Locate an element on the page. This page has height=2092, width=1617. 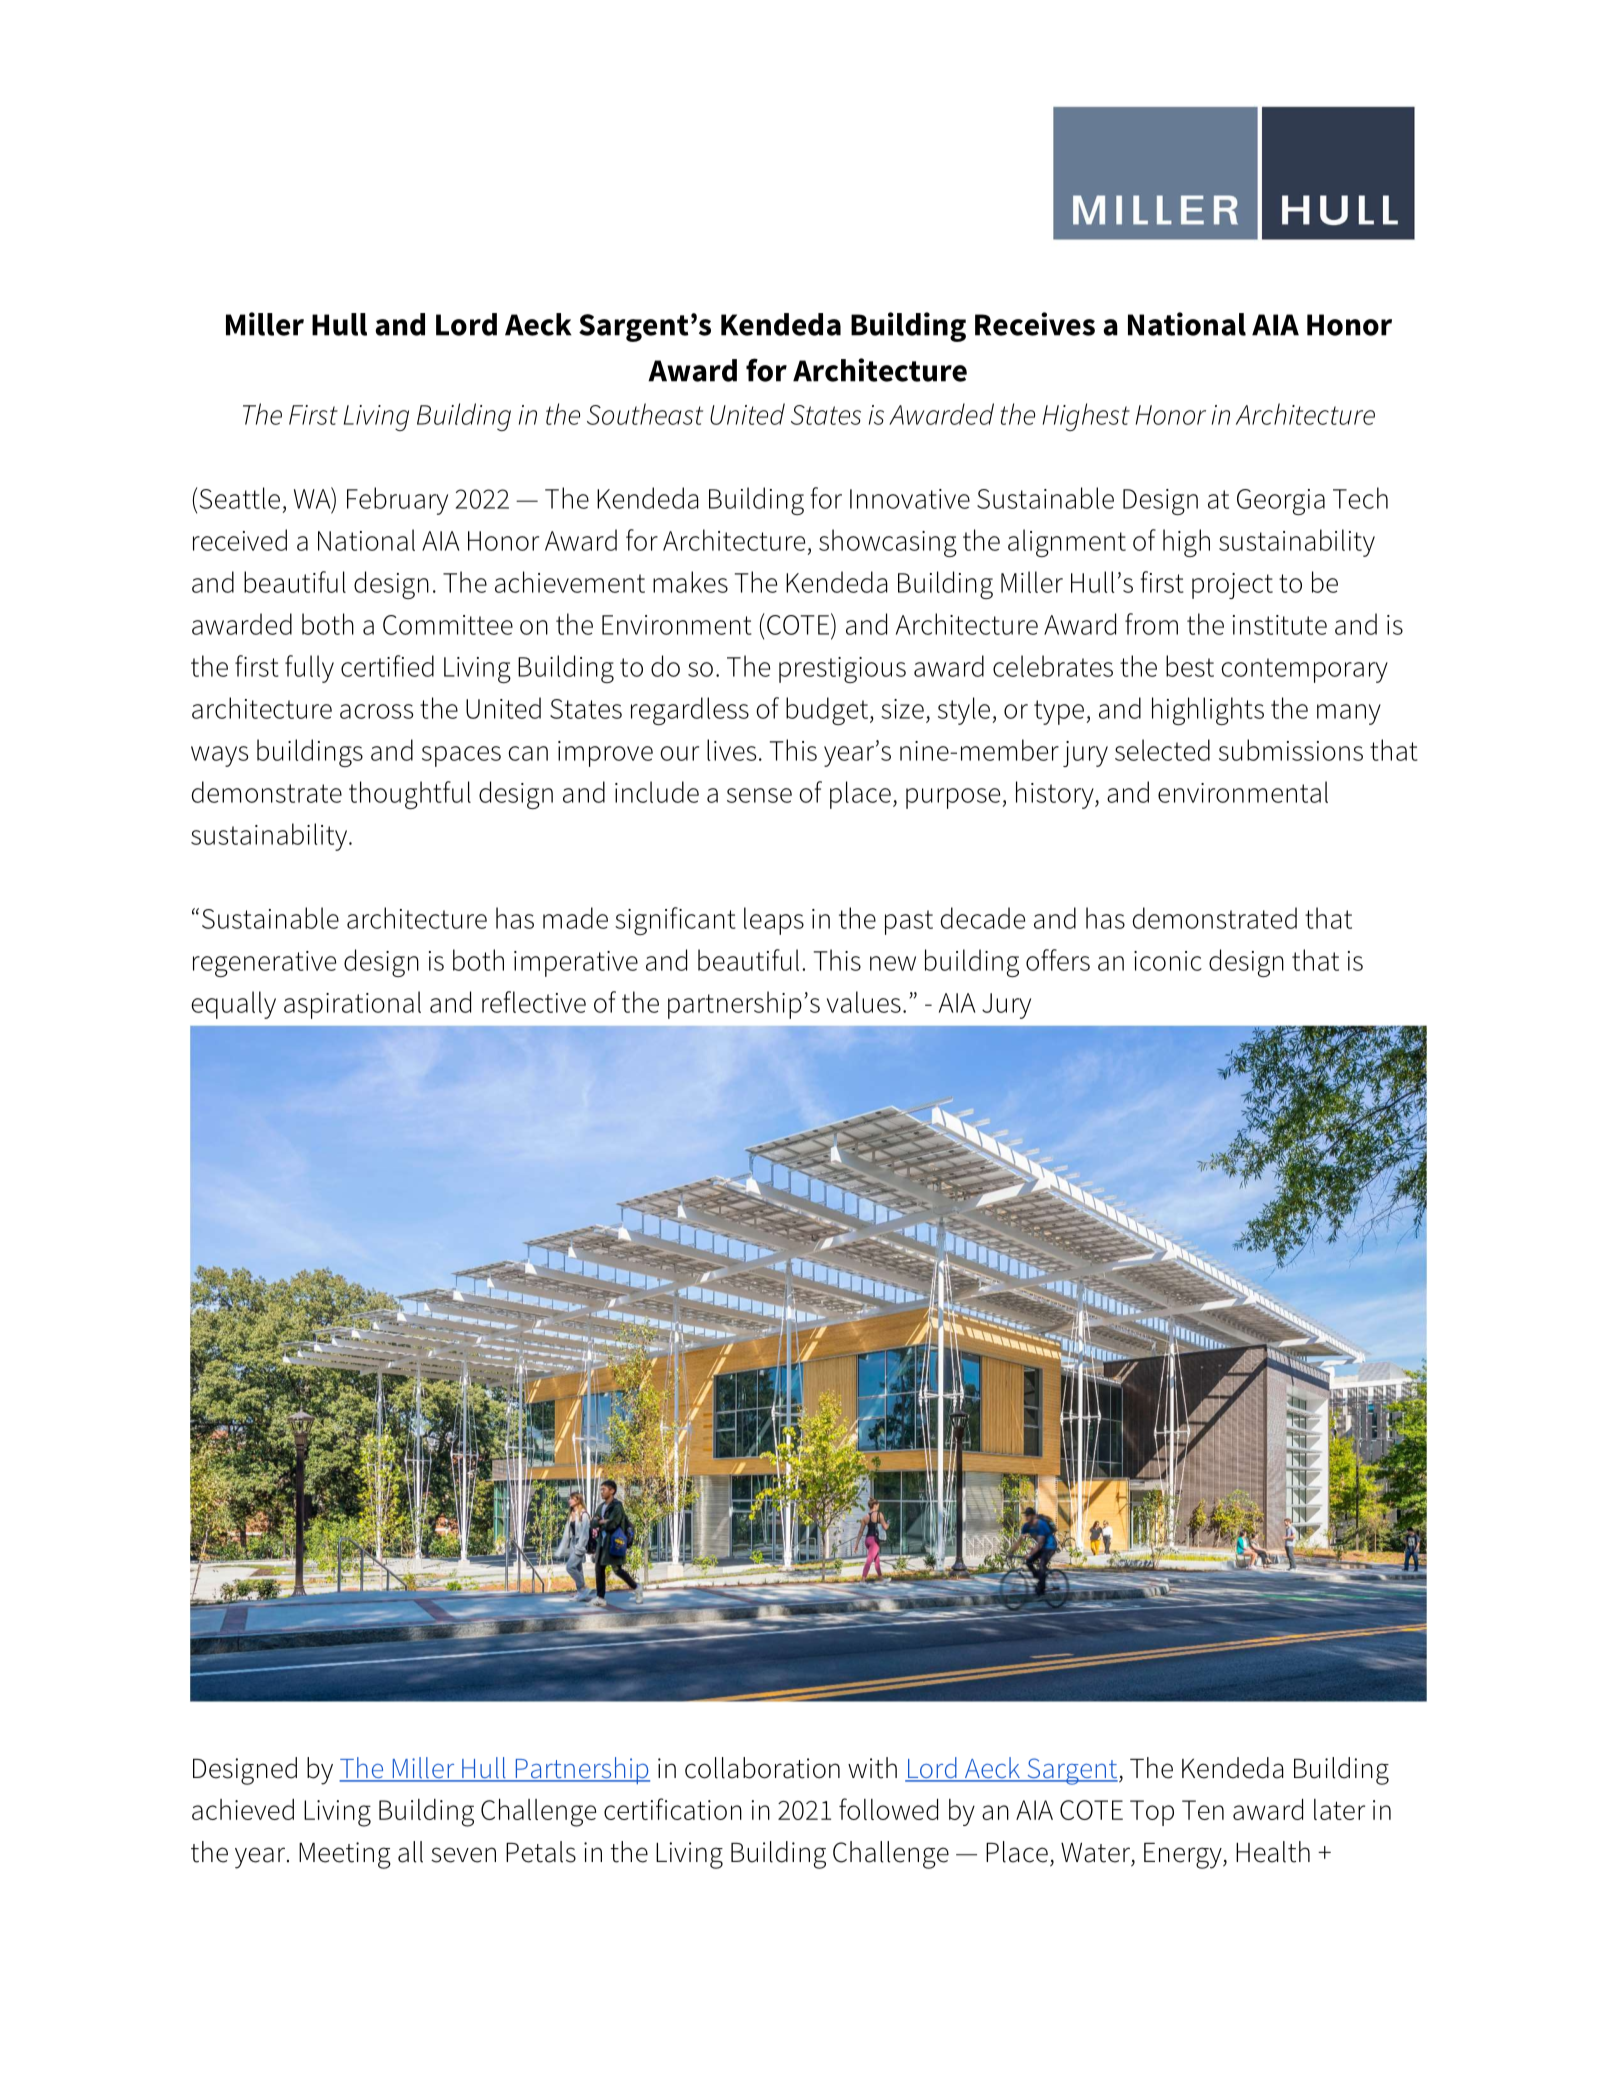
iconic is located at coordinates (1168, 961).
